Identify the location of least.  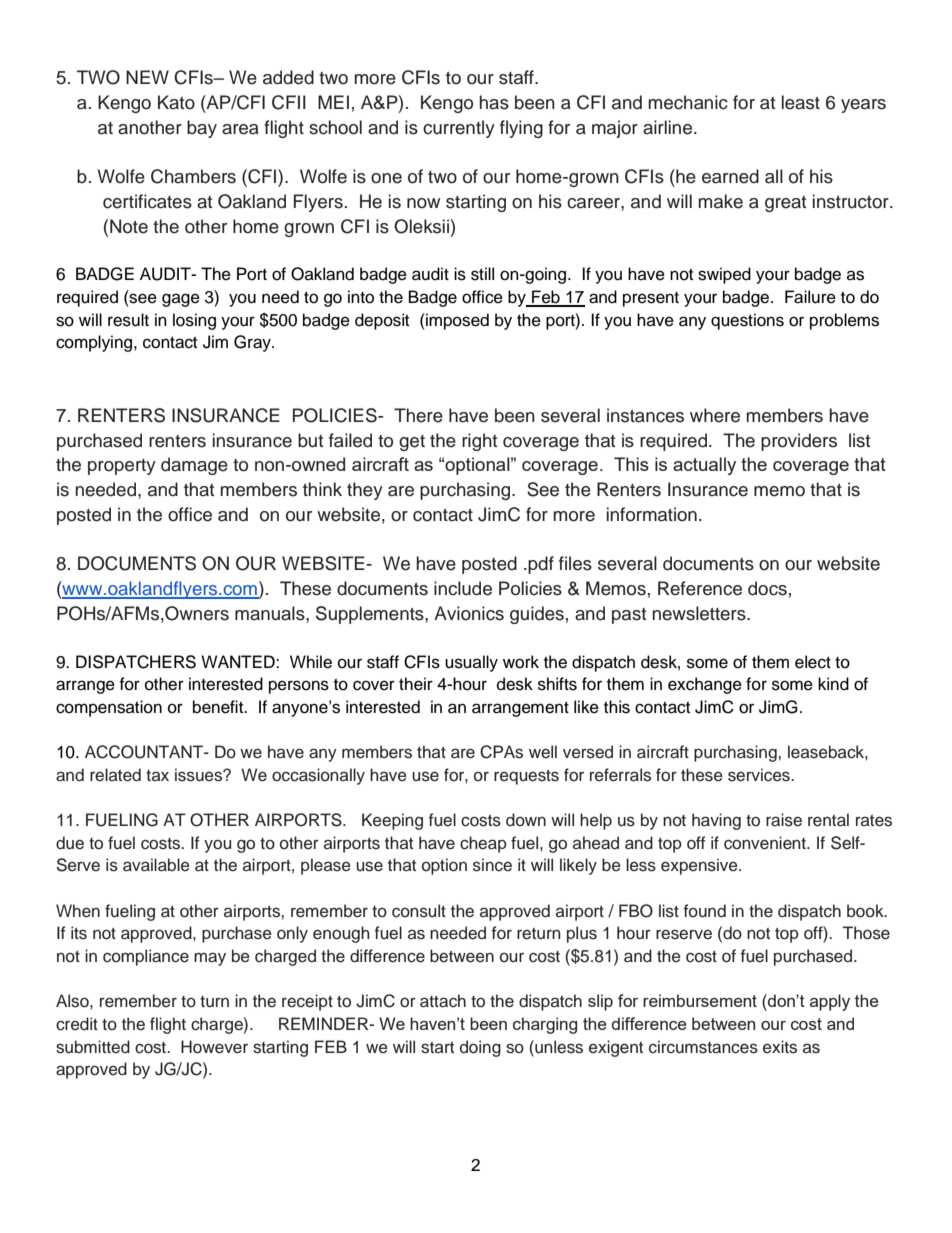
(801, 102).
